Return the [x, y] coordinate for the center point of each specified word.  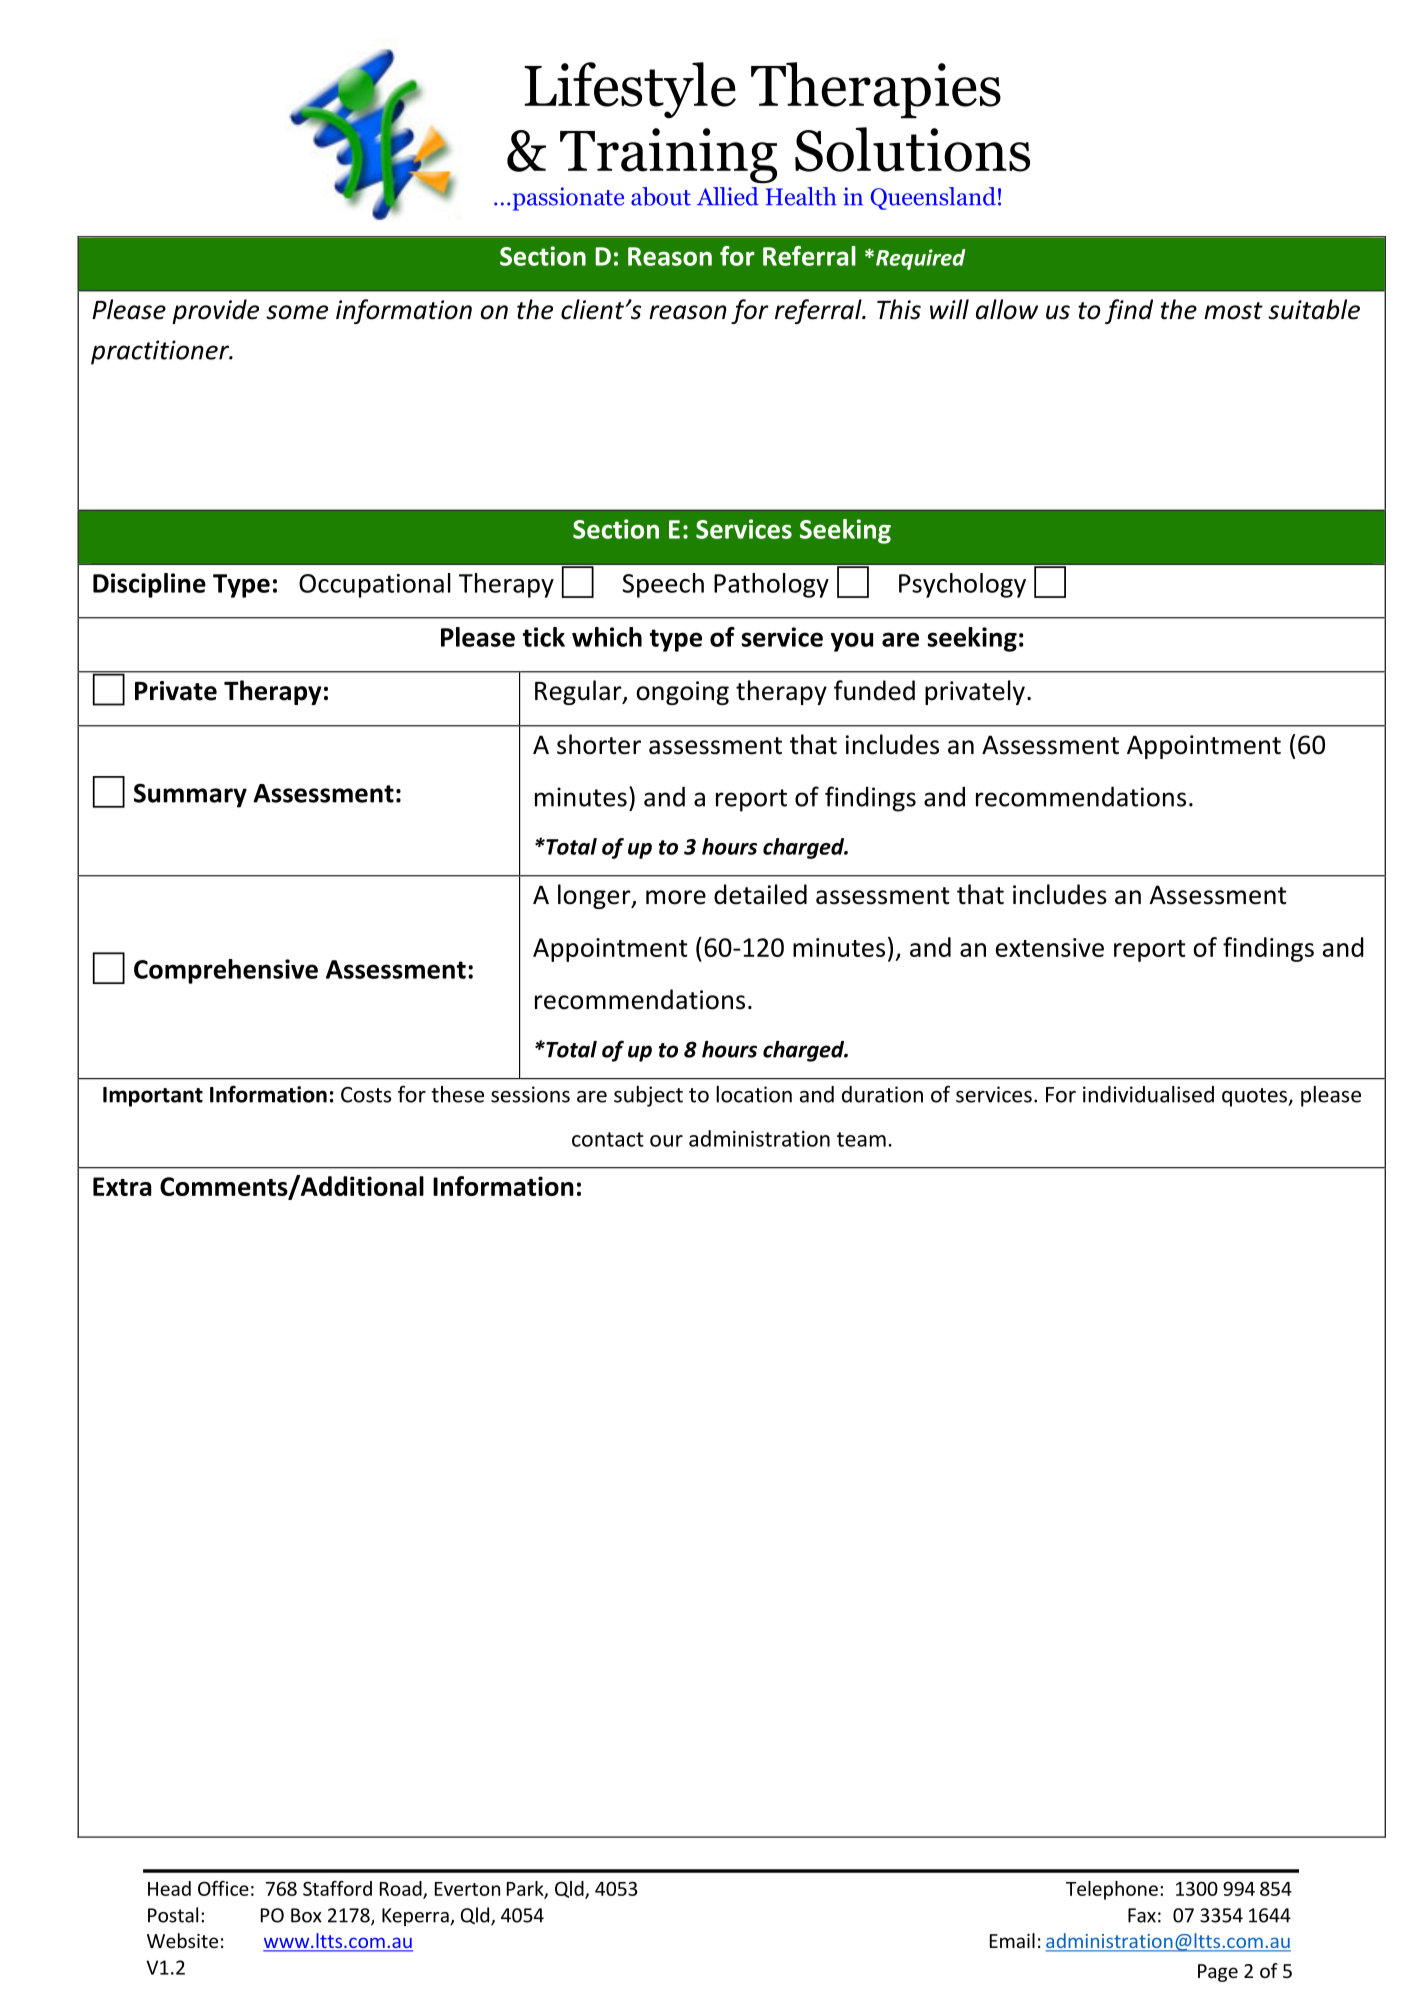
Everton [467, 1889]
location [754, 1094]
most [1233, 311]
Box [306, 1915]
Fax [1142, 1915]
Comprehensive [226, 971]
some [297, 312]
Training [668, 156]
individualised [1148, 1094]
